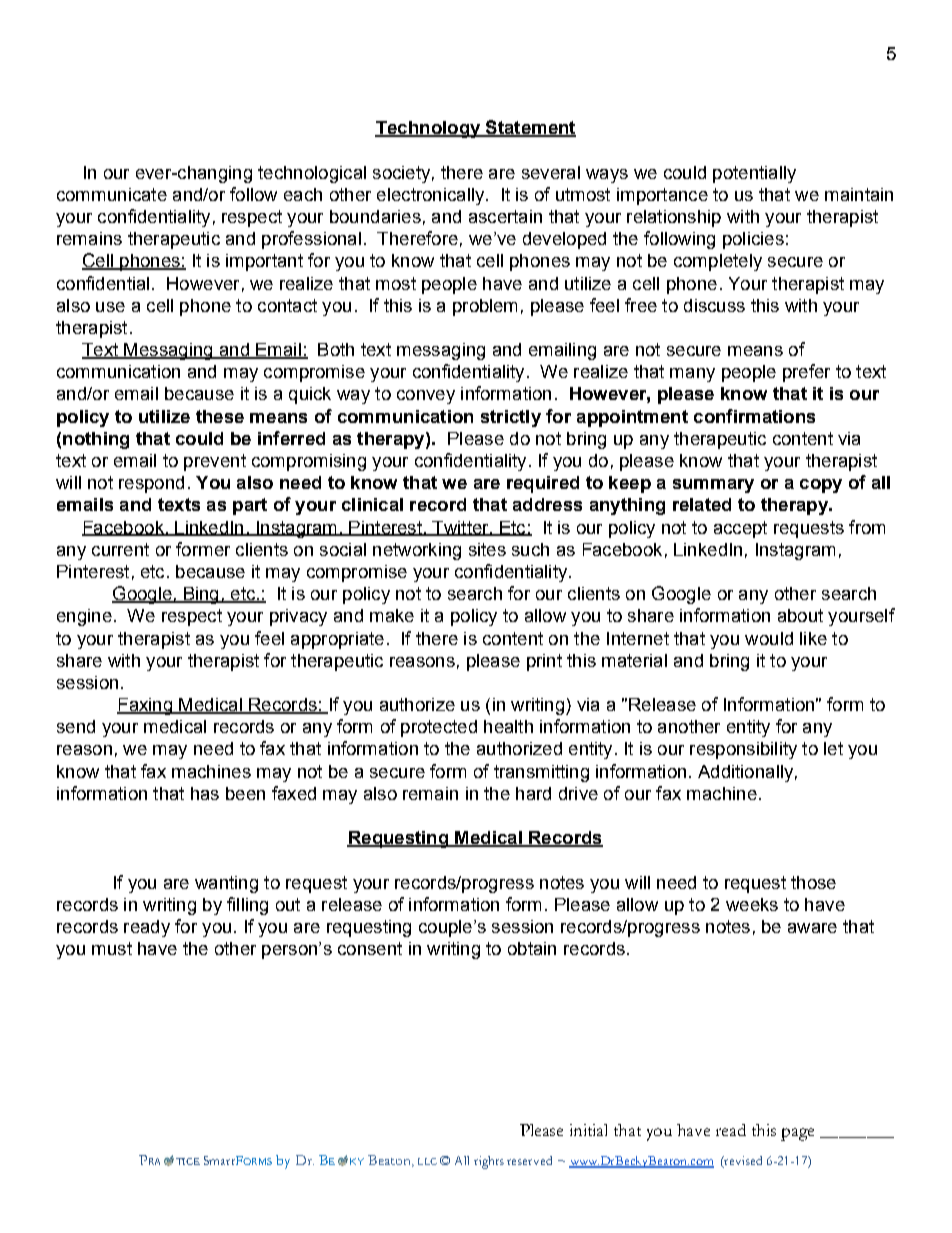  I want to click on Technology, so click(428, 129).
